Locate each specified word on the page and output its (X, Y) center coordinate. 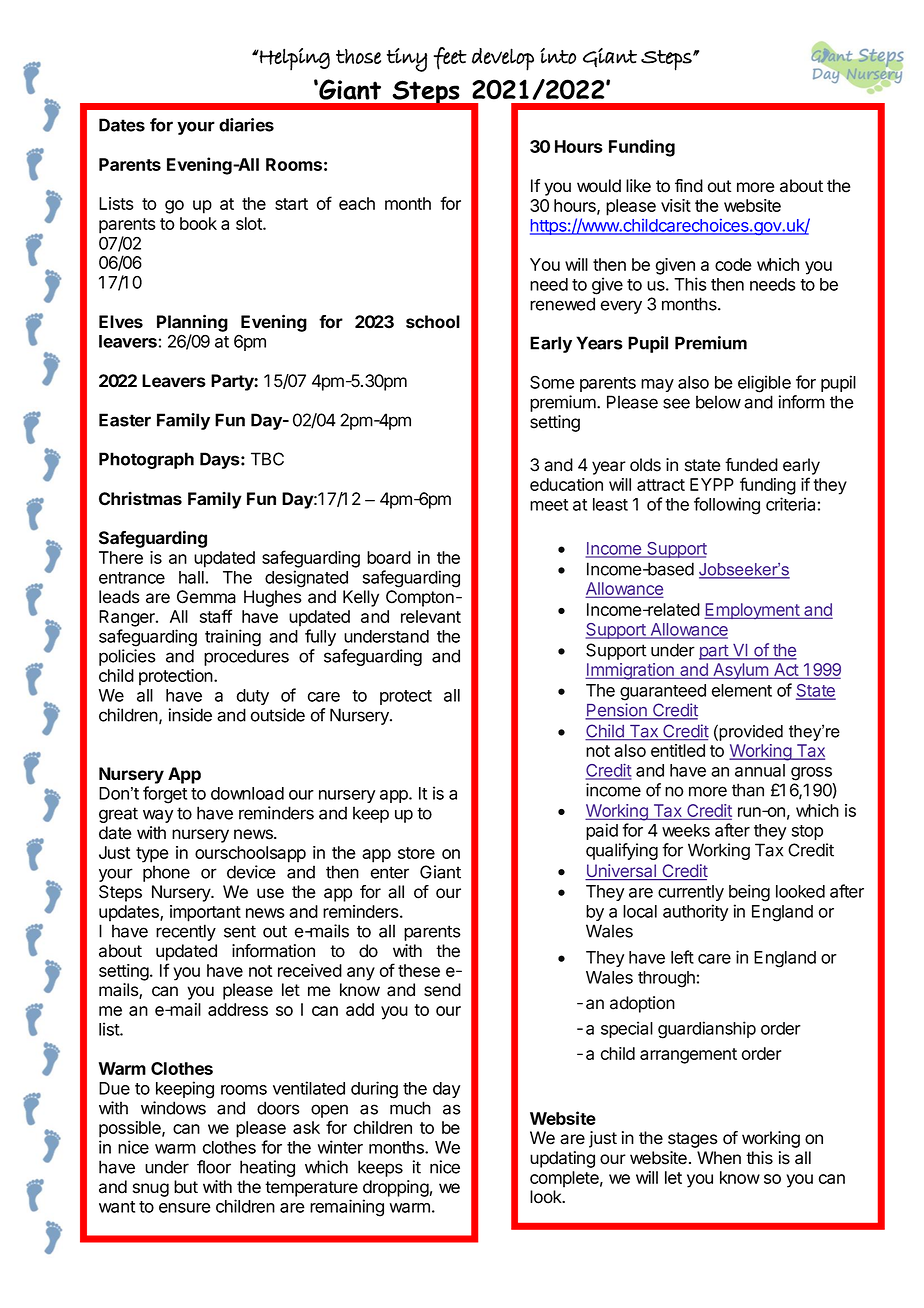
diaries (246, 125)
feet (450, 58)
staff (216, 616)
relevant (431, 616)
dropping (396, 1188)
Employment (752, 611)
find (689, 186)
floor (214, 1167)
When (719, 1158)
